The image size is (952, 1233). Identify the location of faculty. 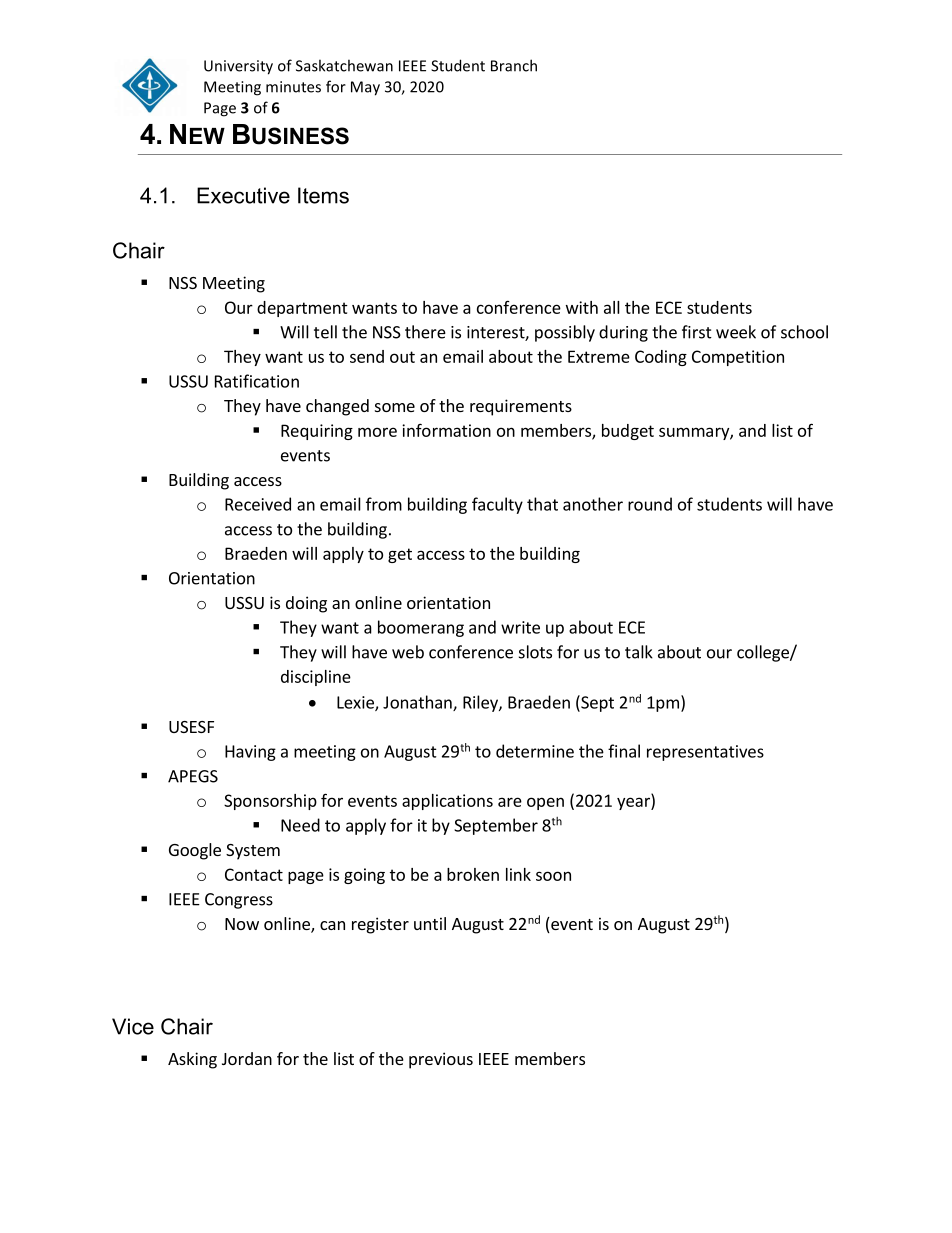
(497, 505).
